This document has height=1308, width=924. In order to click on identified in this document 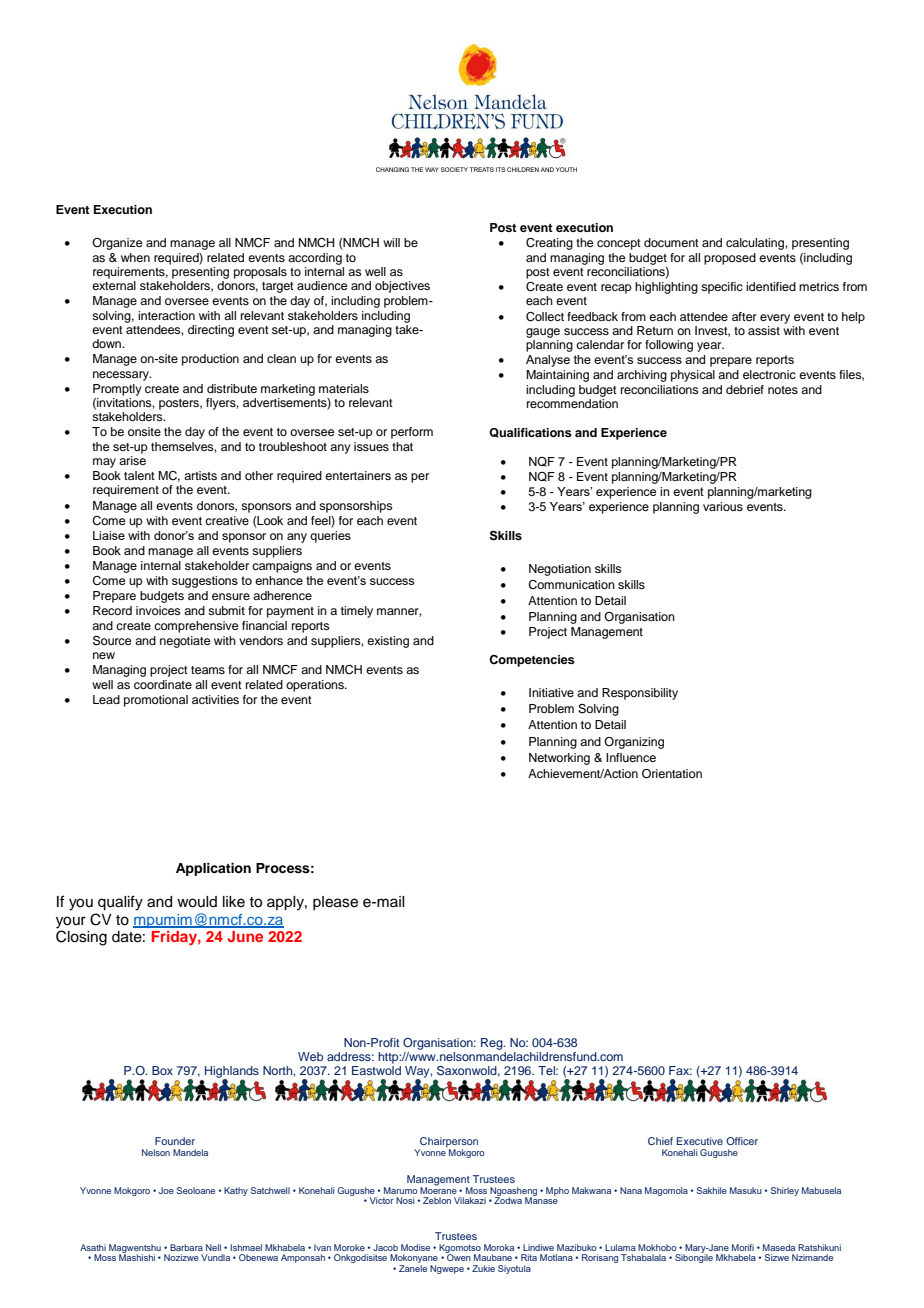, I will do `click(771, 286)`.
